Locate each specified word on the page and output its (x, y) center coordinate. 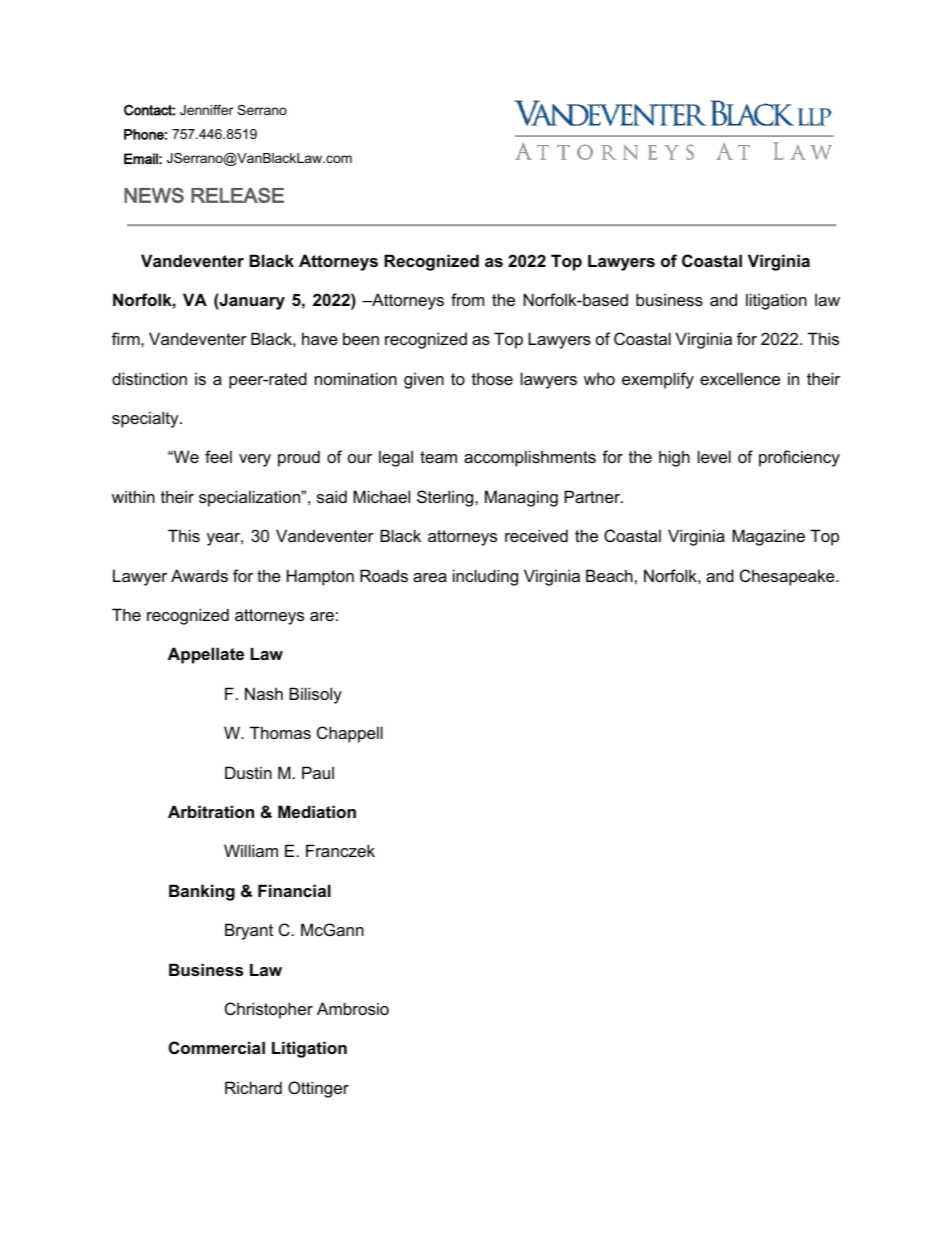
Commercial (217, 1047)
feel (218, 456)
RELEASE (237, 195)
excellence (740, 378)
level (714, 456)
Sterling (446, 498)
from (467, 299)
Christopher (269, 1010)
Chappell (350, 734)
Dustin (248, 772)
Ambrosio (353, 1008)
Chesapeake (788, 577)
